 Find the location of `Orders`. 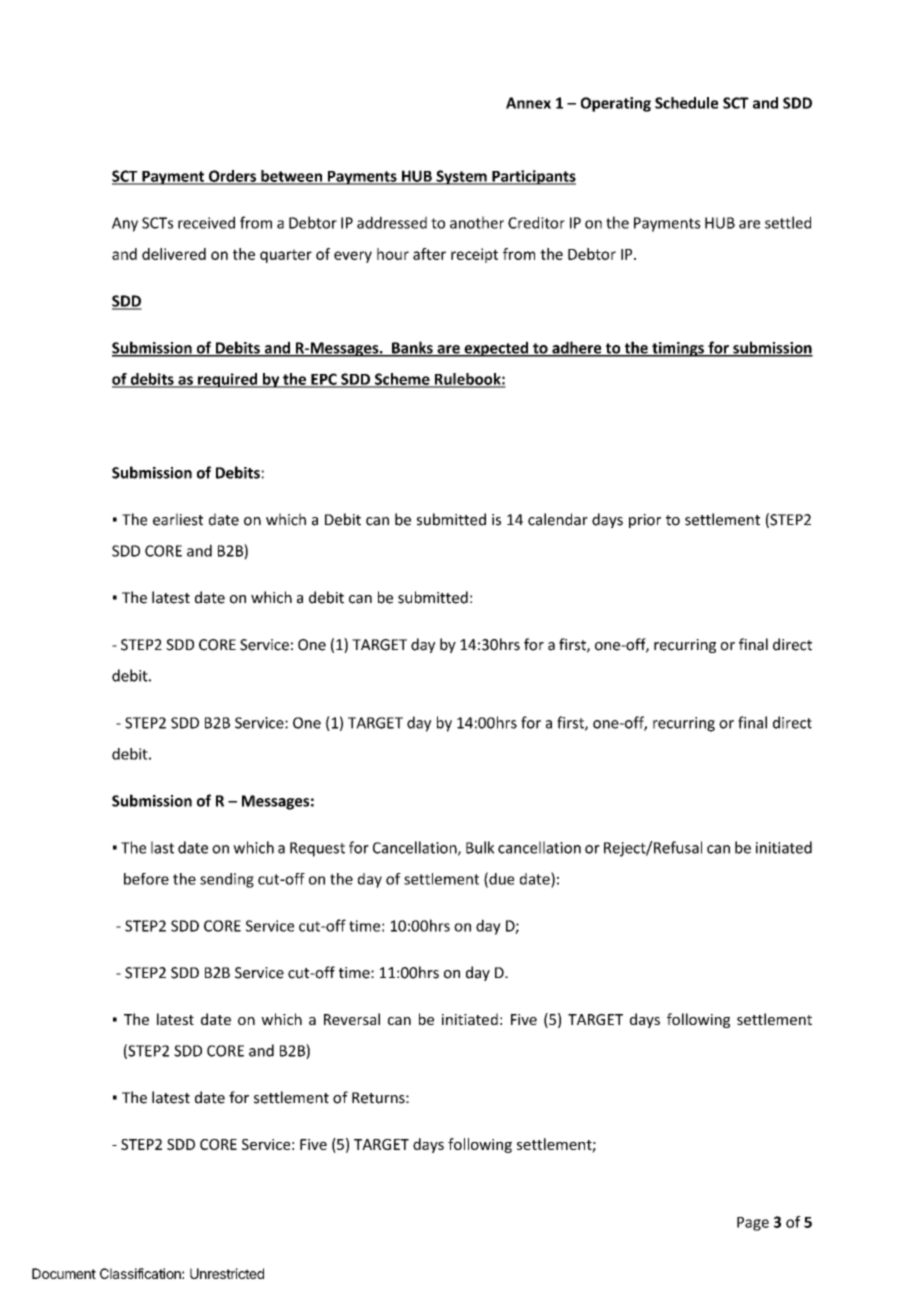

Orders is located at coordinates (232, 177).
